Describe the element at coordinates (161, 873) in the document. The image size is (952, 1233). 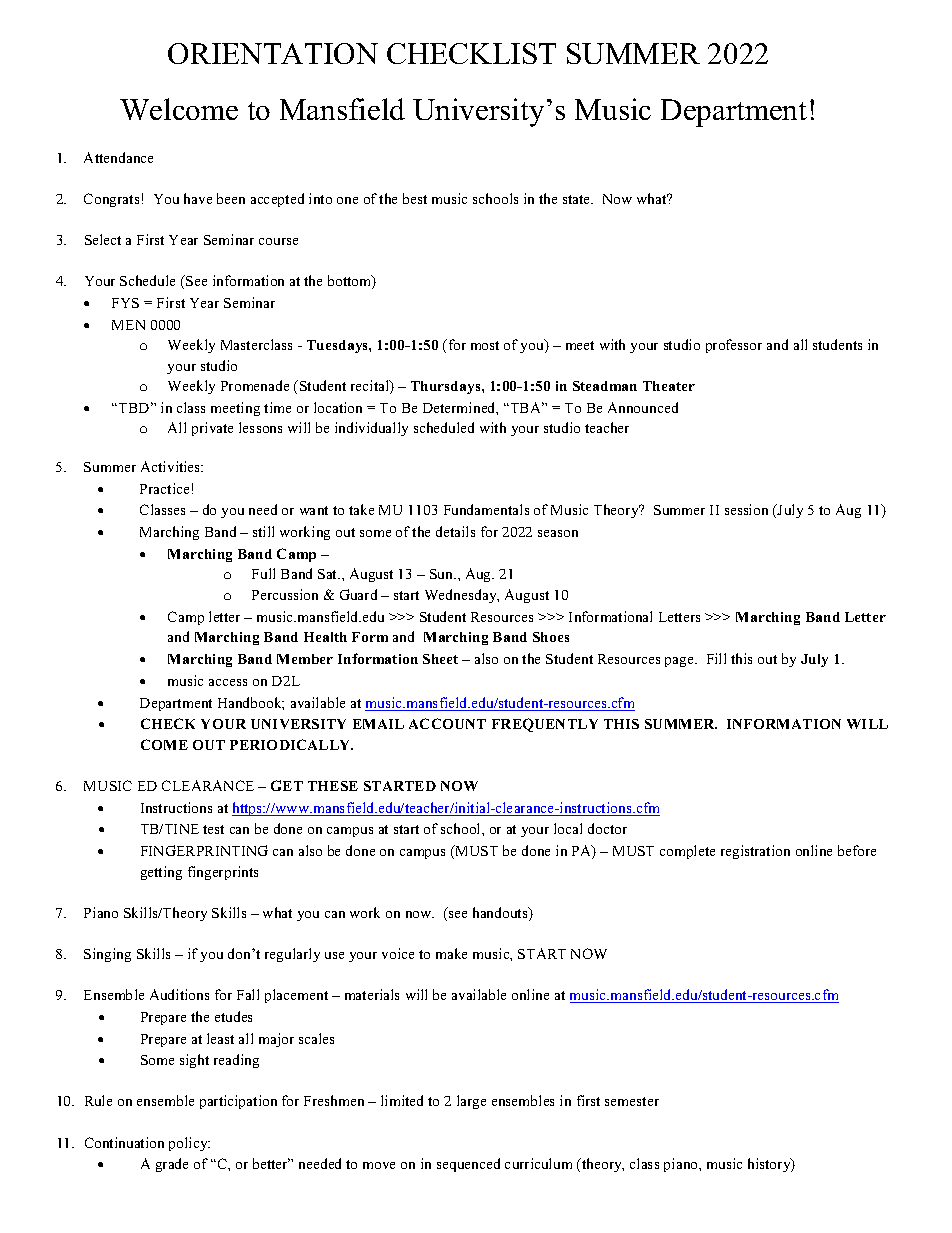
I see `getting` at that location.
